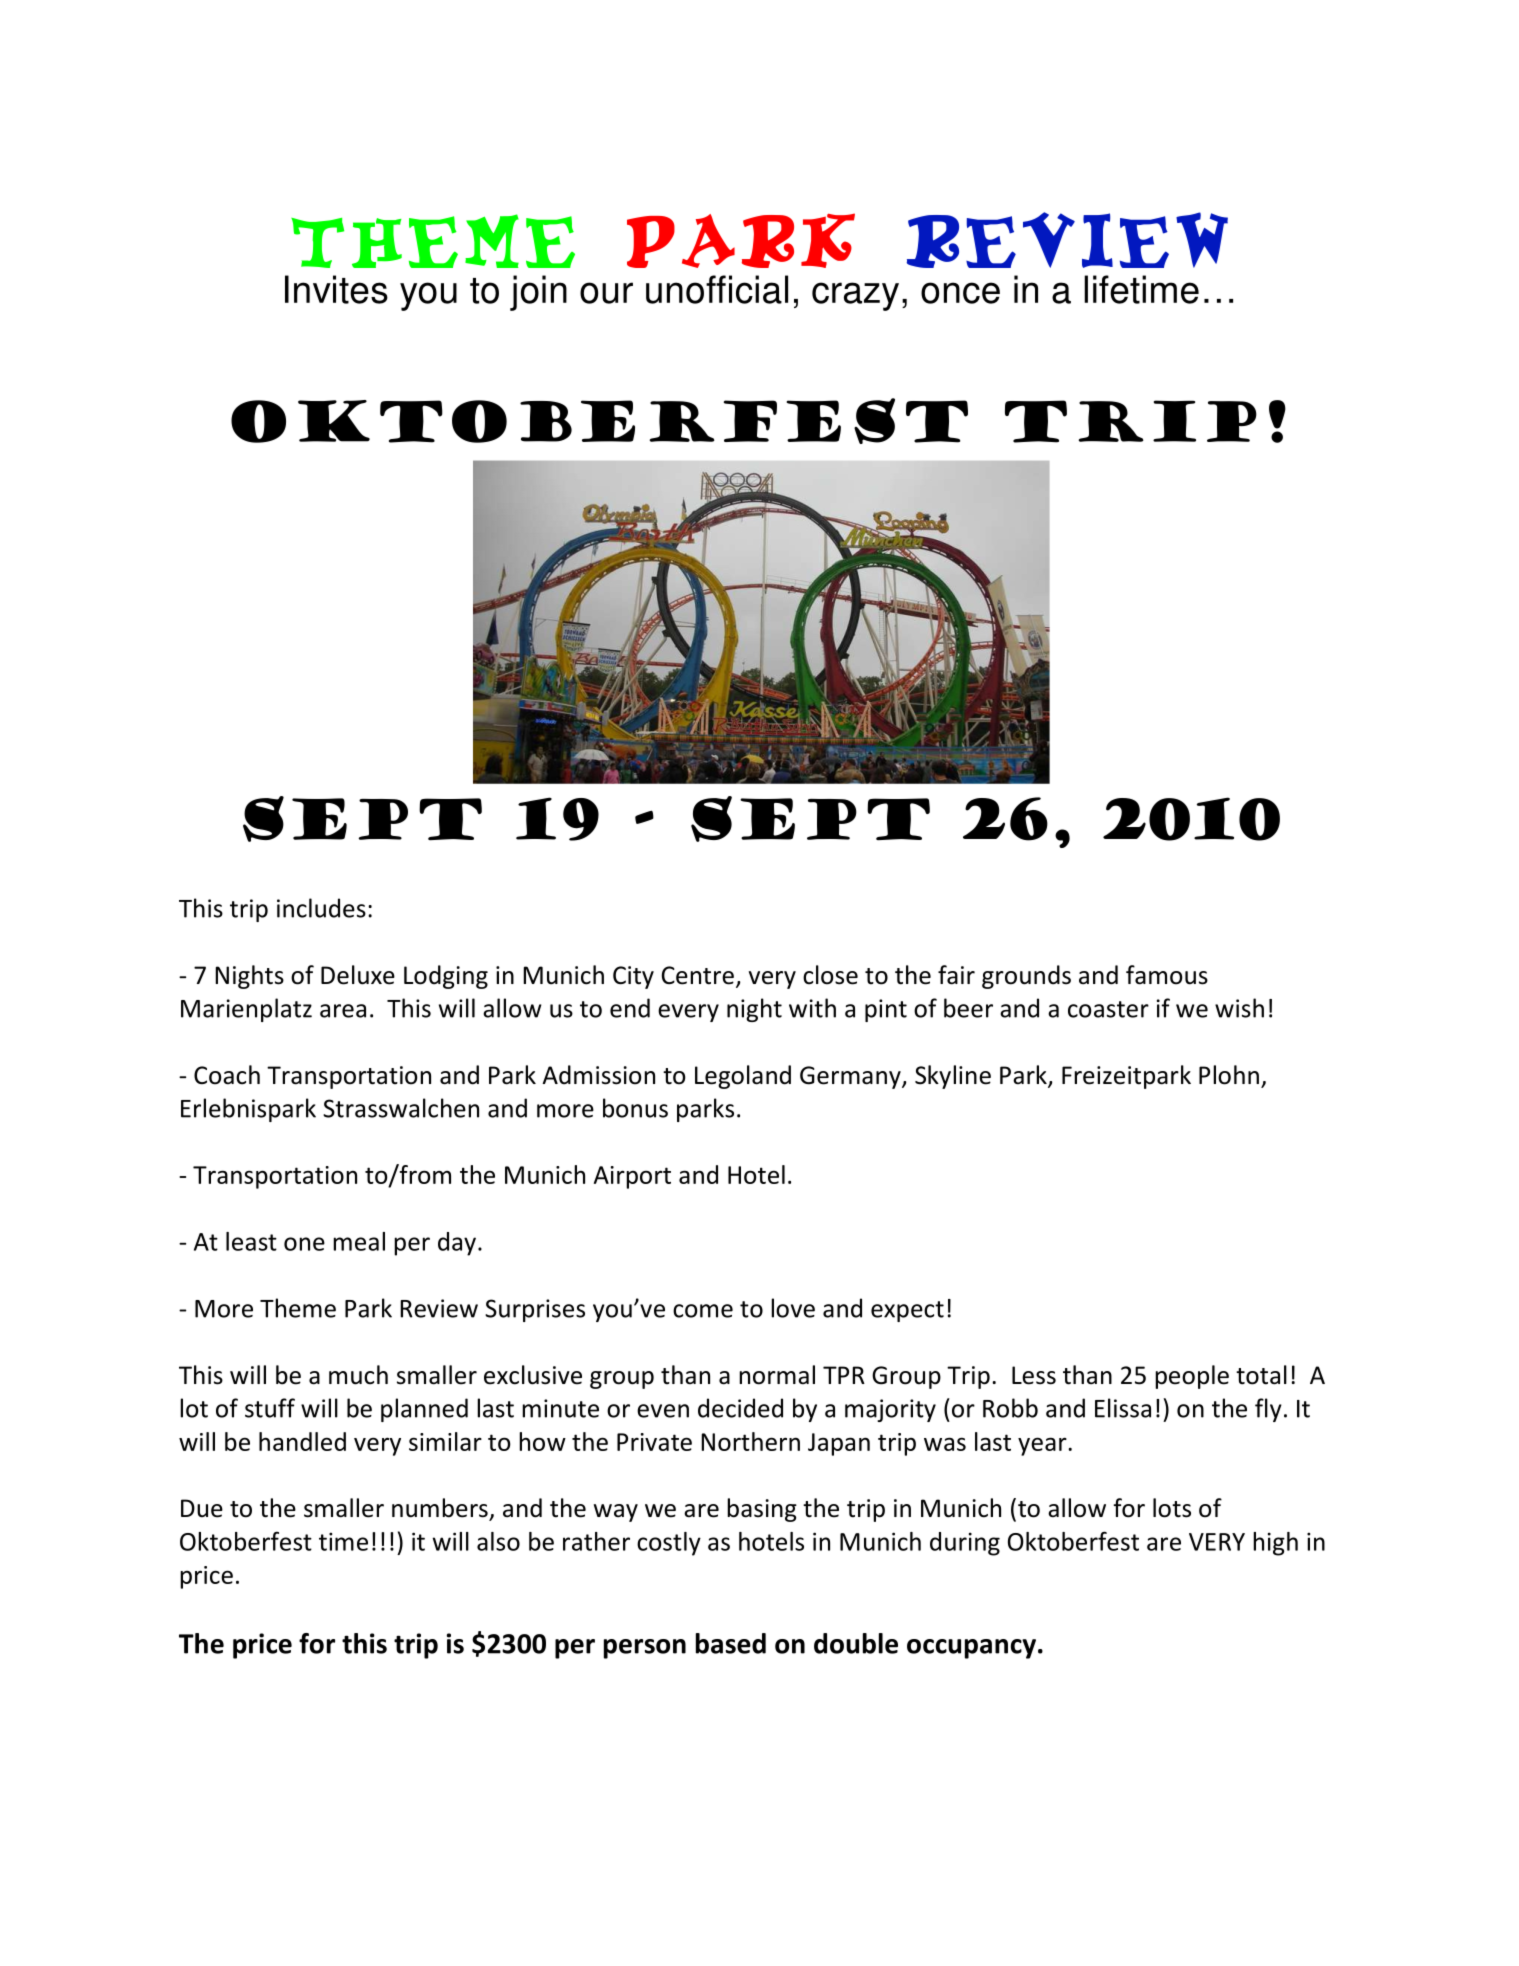 This page has width=1519, height=1966. Describe the element at coordinates (960, 293) in the page. I see `once` at that location.
